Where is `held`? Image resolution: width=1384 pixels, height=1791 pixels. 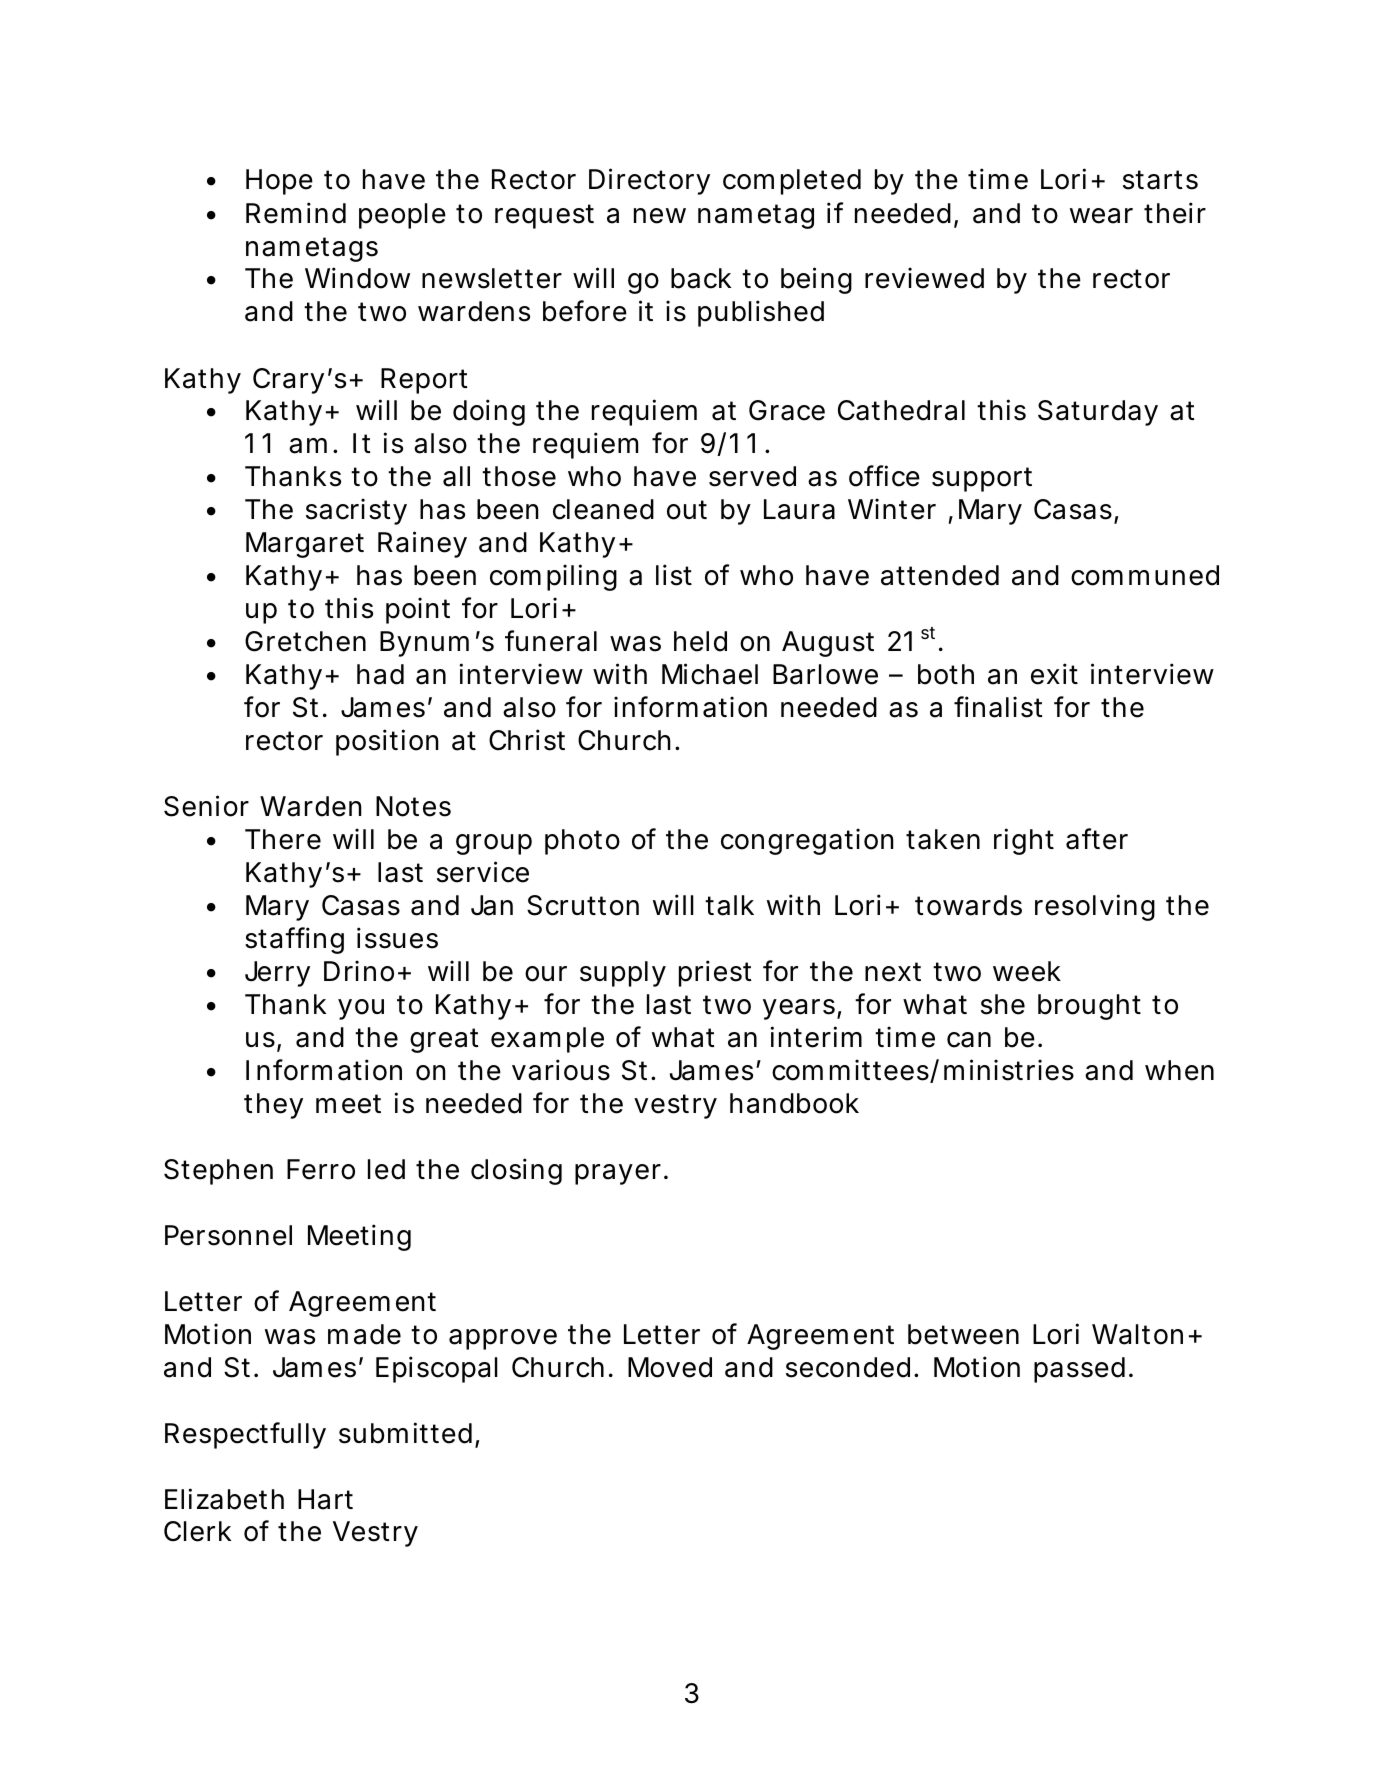
held is located at coordinates (700, 641).
